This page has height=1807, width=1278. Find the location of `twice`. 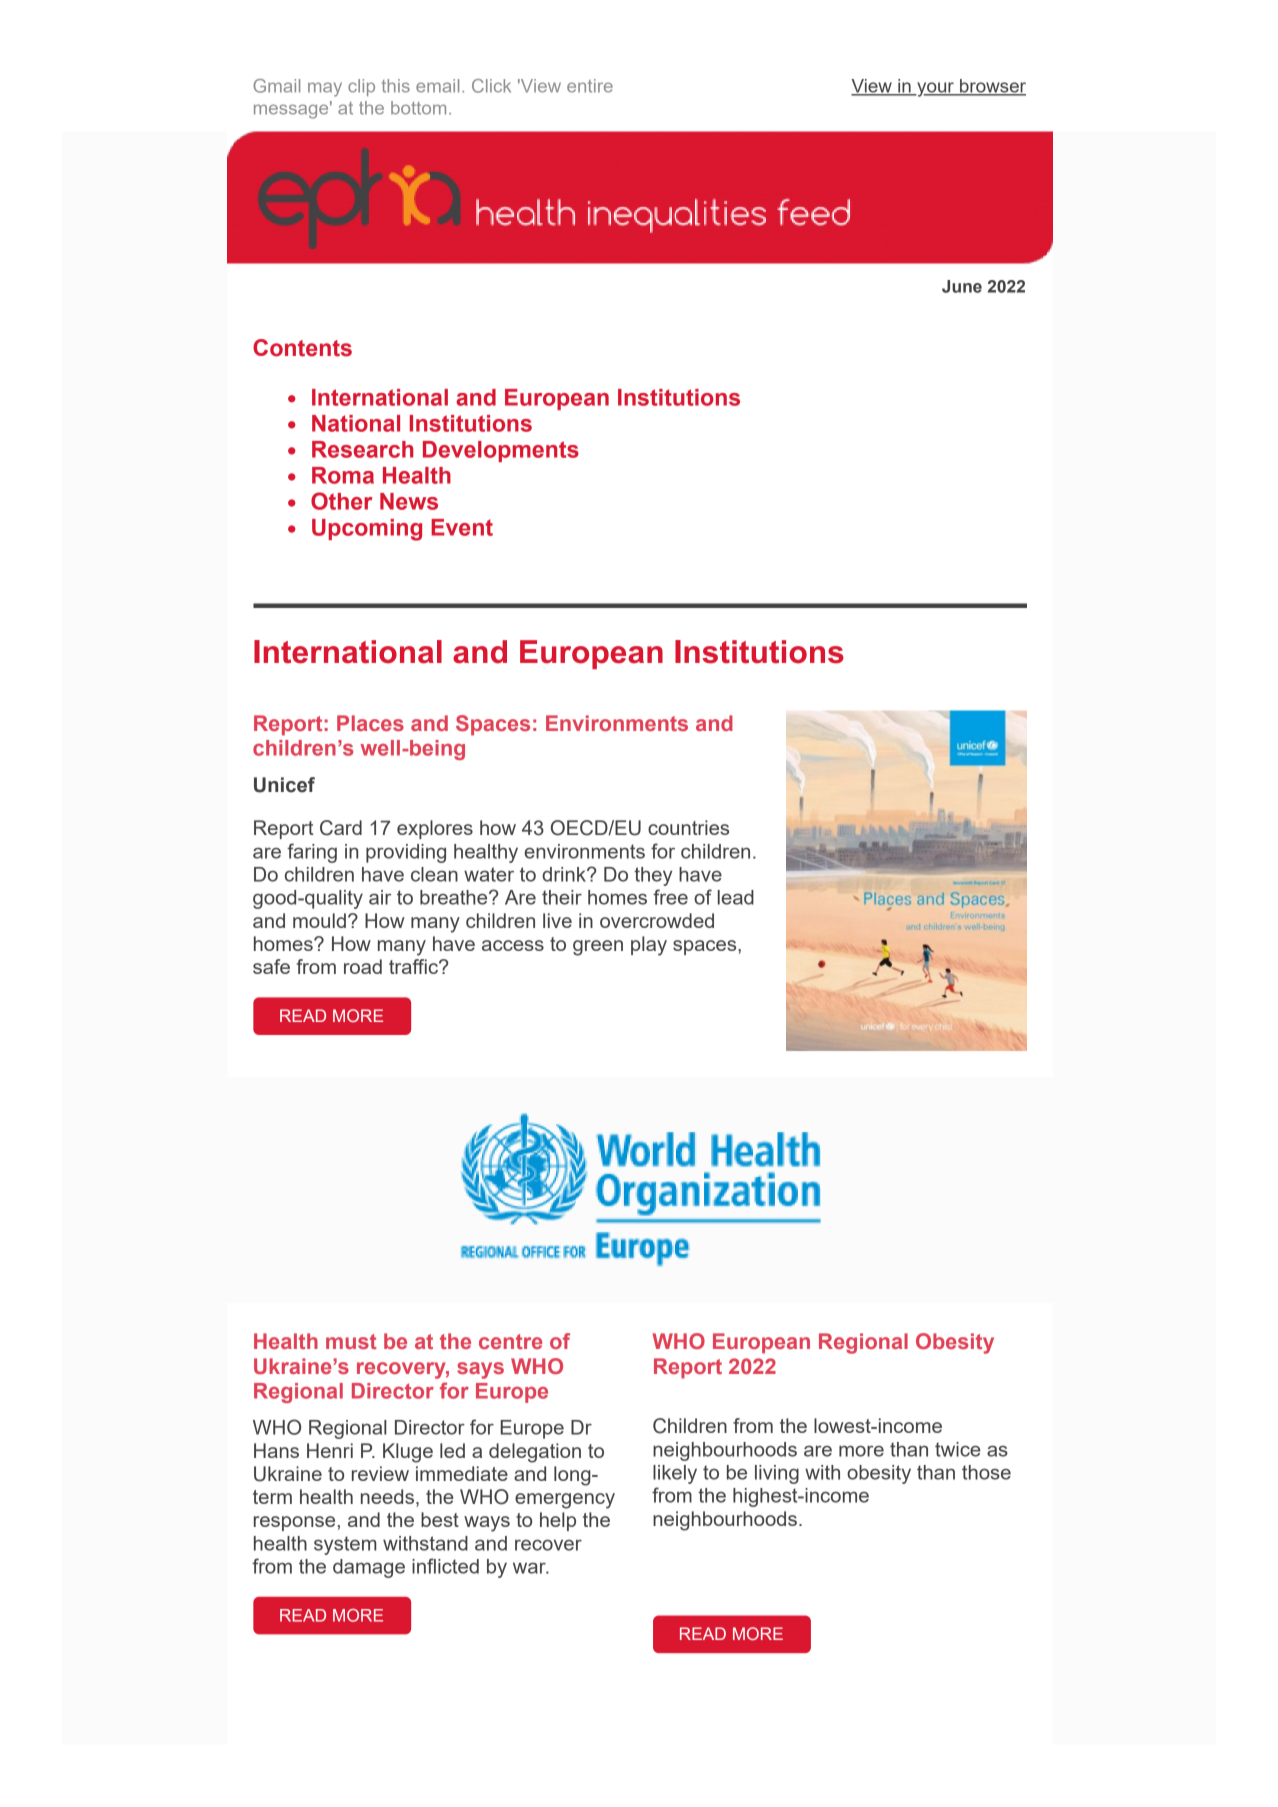

twice is located at coordinates (958, 1449).
